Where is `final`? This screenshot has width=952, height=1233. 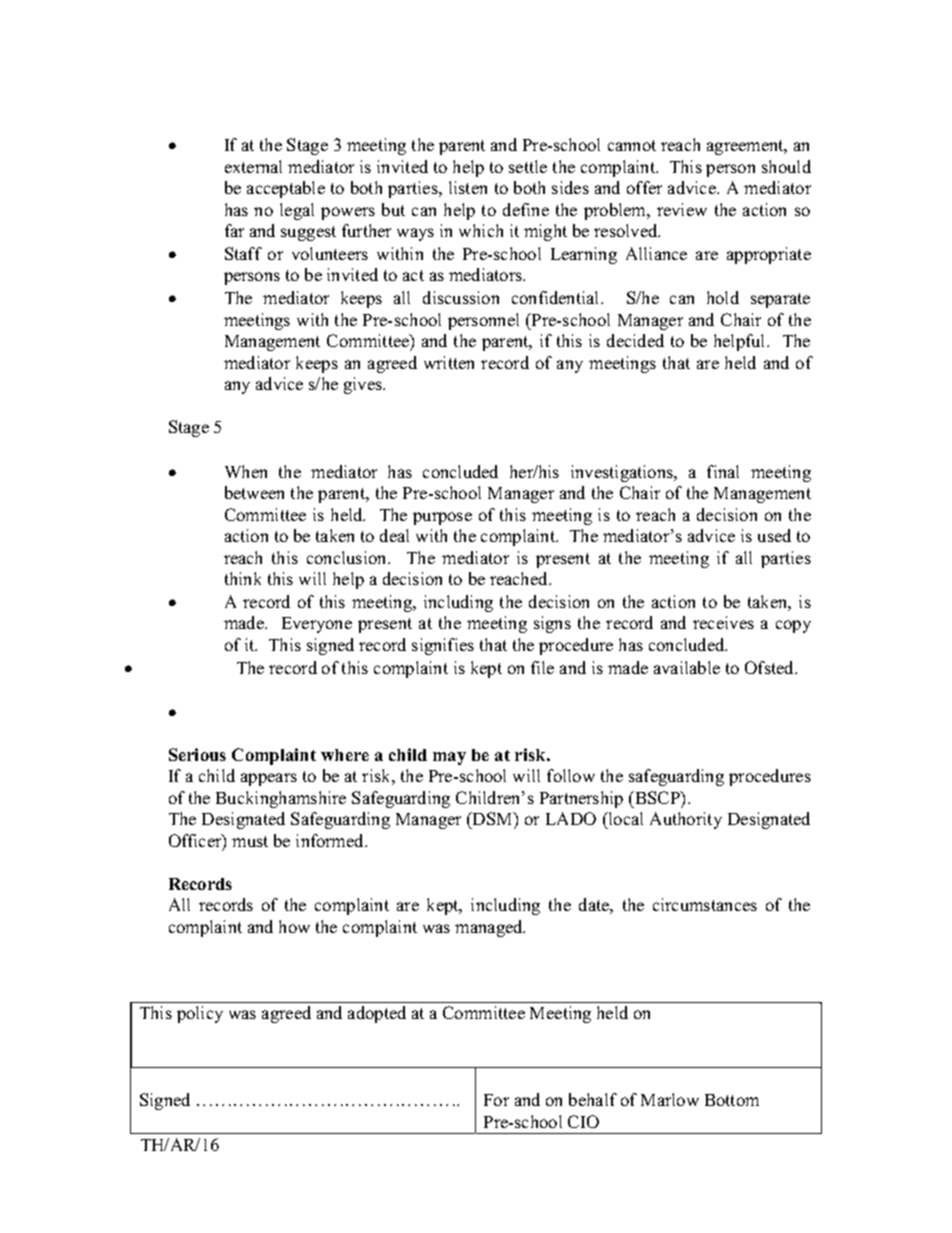
final is located at coordinates (723, 471).
